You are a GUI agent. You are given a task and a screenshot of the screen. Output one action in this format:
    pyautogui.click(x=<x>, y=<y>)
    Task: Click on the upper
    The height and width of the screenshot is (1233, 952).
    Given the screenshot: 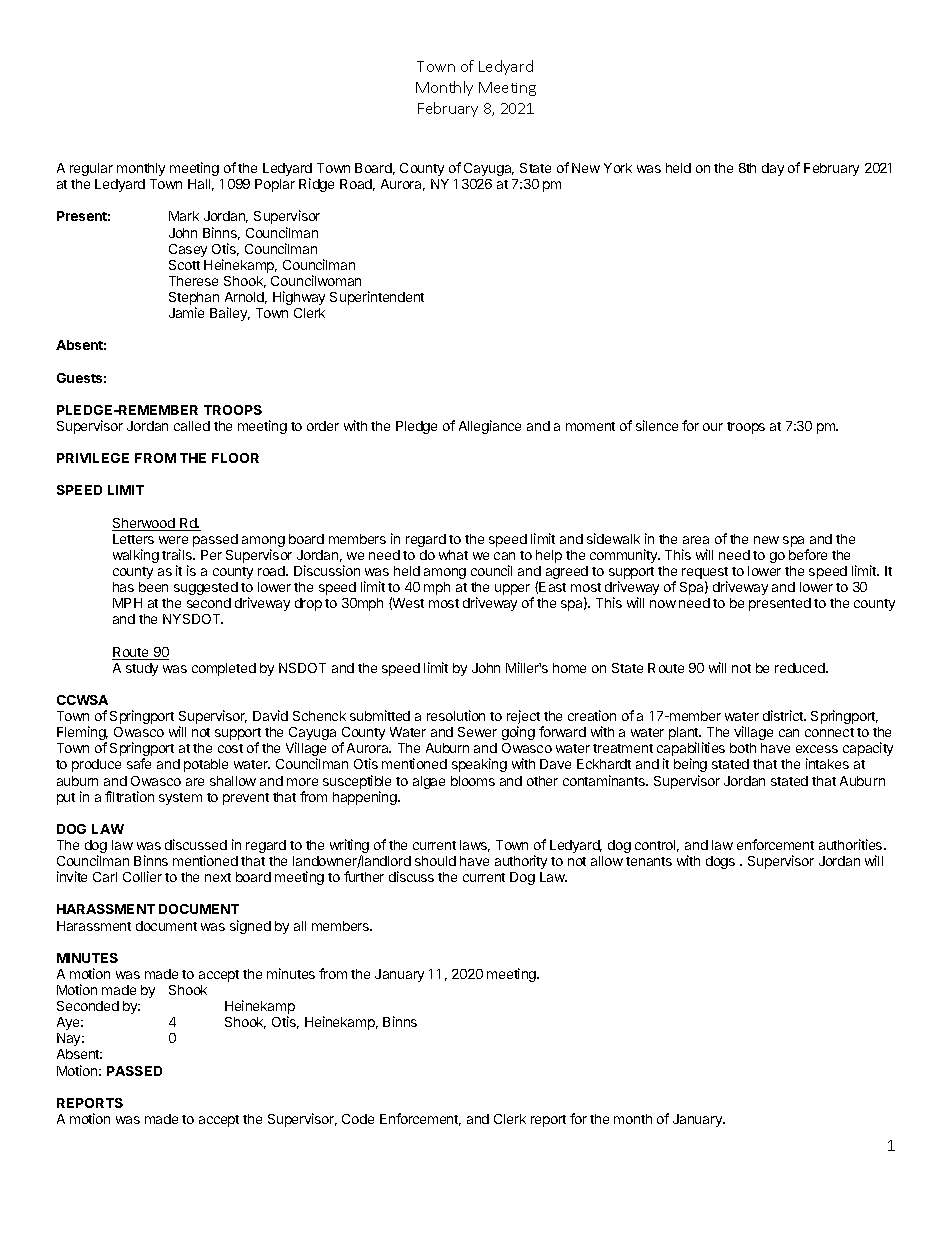 What is the action you would take?
    pyautogui.click(x=514, y=591)
